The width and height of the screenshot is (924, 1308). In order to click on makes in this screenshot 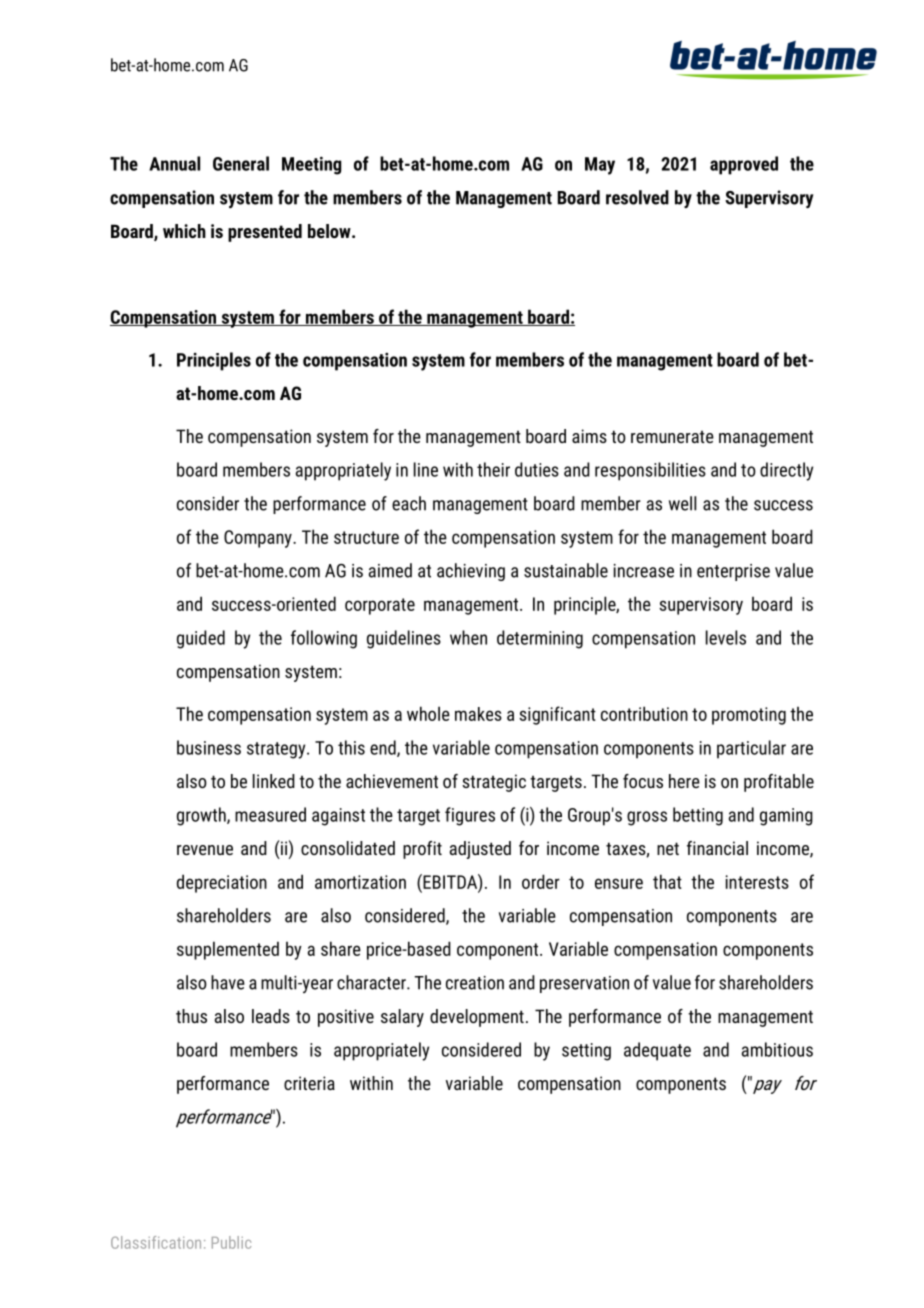, I will do `click(478, 714)`.
